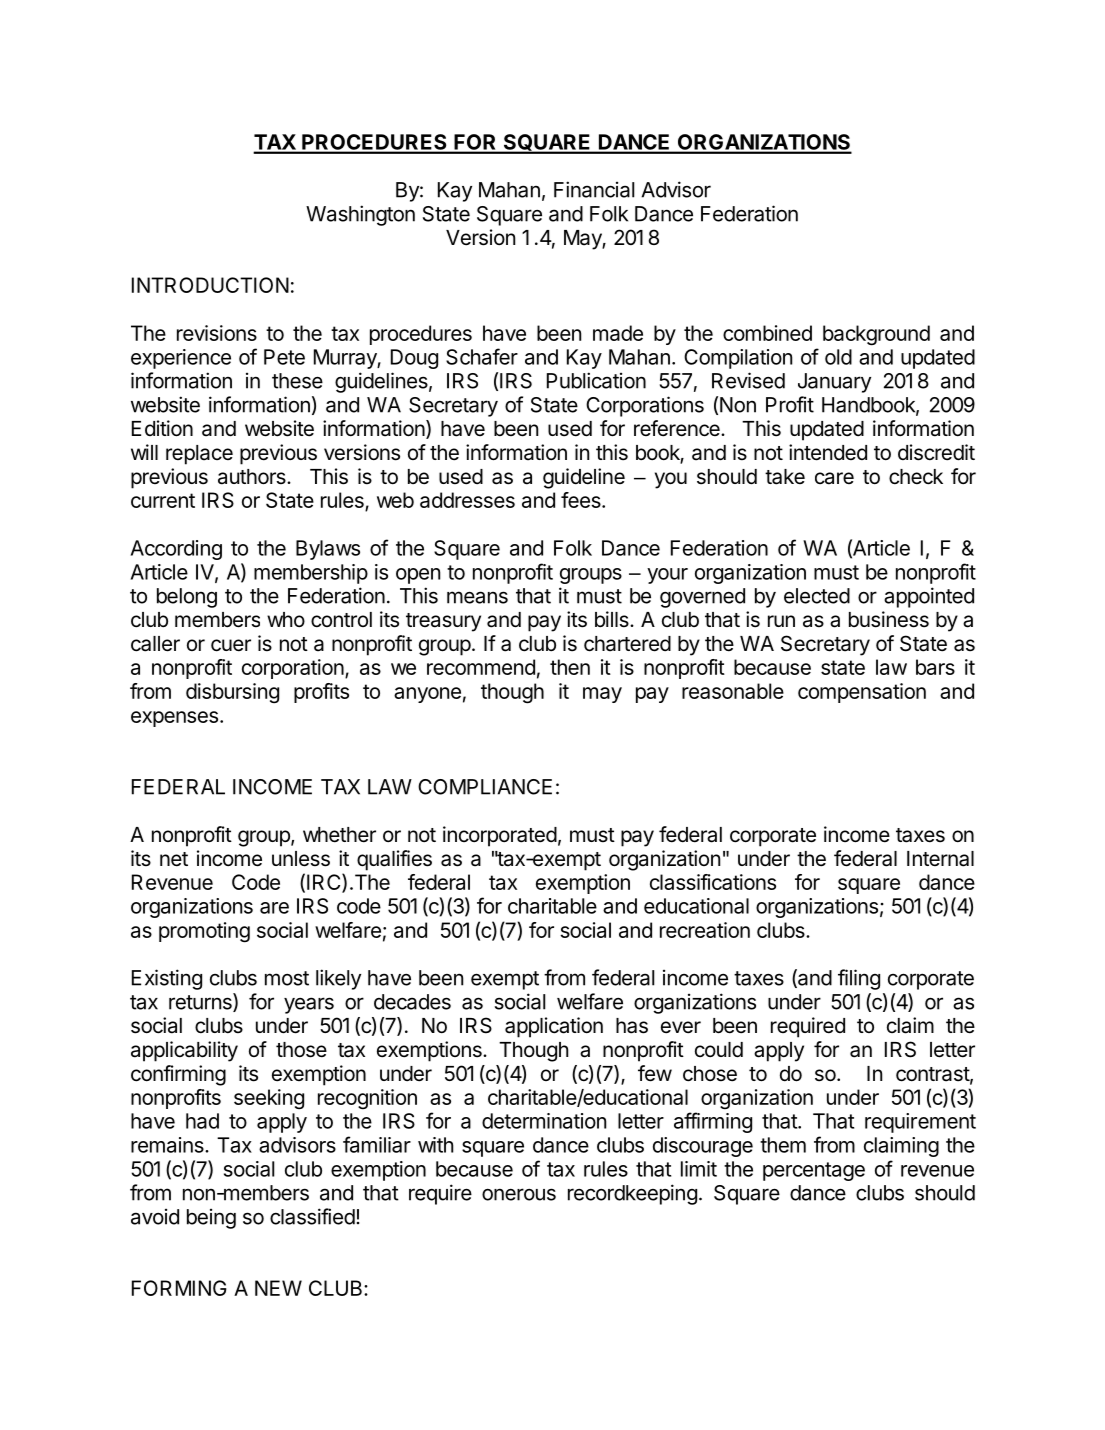 The width and height of the screenshot is (1105, 1430). Describe the element at coordinates (594, 189) in the screenshot. I see `Financial` at that location.
